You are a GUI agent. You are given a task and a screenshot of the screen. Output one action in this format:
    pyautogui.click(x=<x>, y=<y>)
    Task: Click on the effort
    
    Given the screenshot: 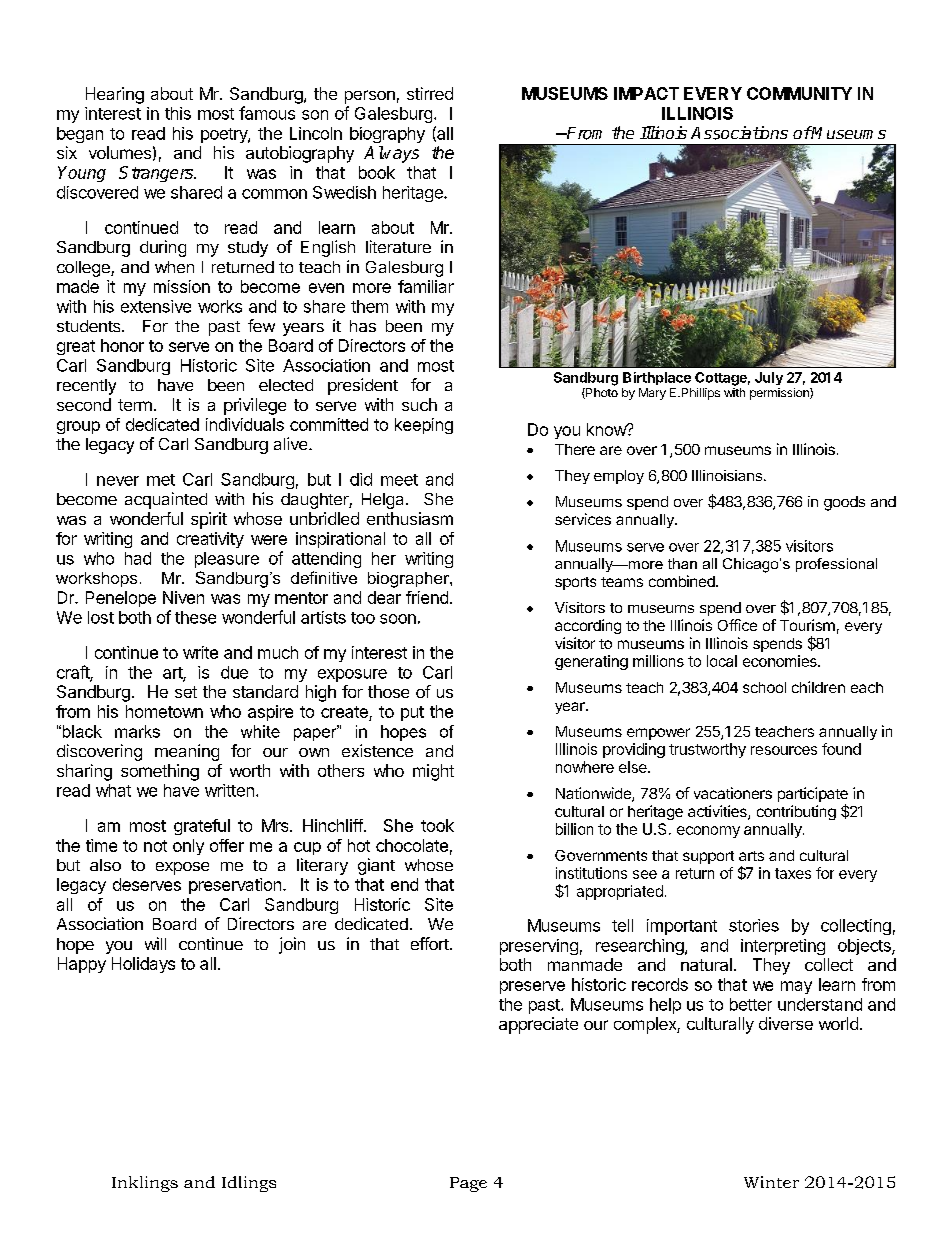 What is the action you would take?
    pyautogui.click(x=431, y=943)
